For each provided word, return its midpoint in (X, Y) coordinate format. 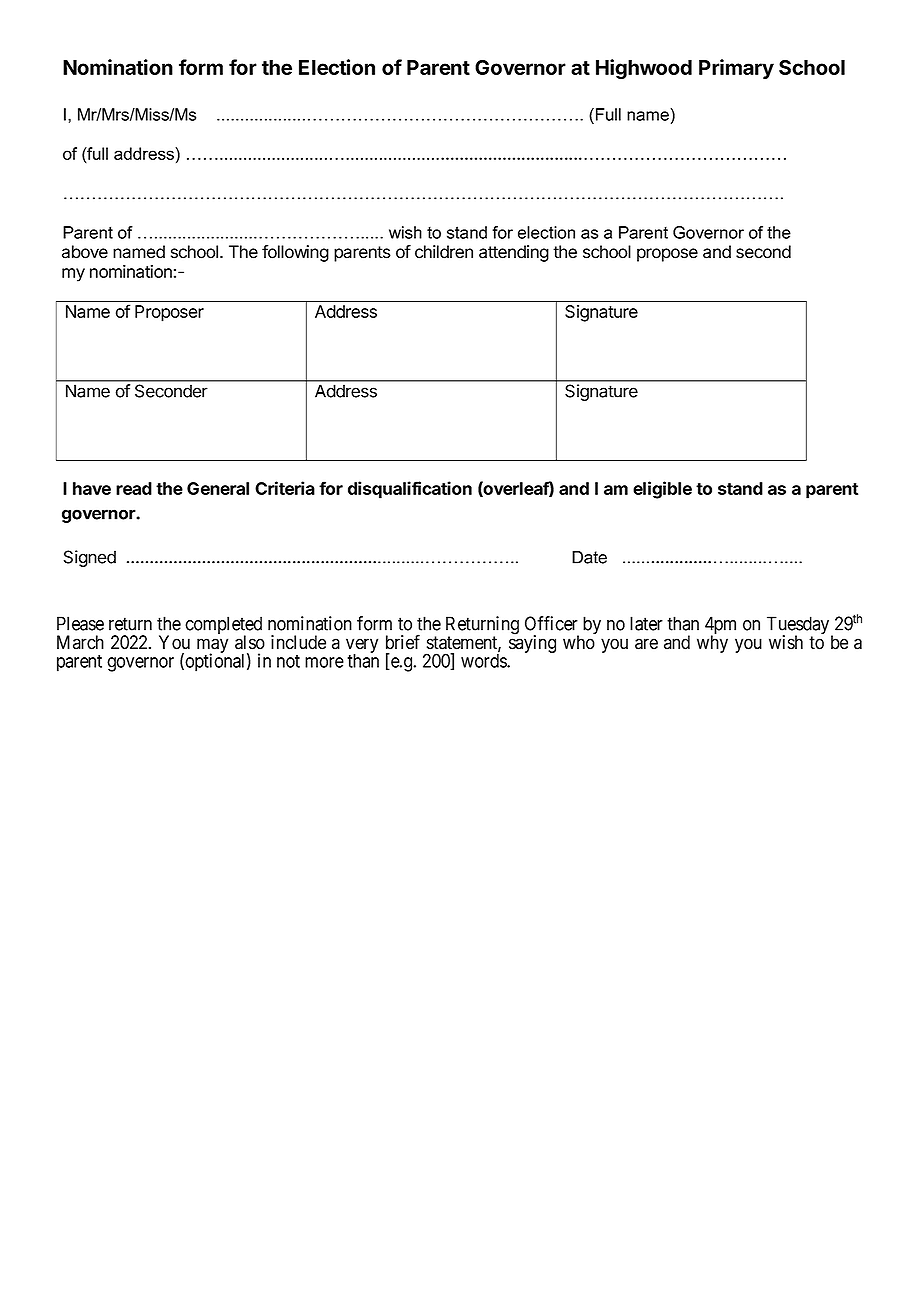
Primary (736, 69)
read (134, 488)
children (444, 252)
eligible (662, 490)
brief (403, 642)
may (212, 647)
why (712, 644)
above (85, 252)
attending (514, 253)
